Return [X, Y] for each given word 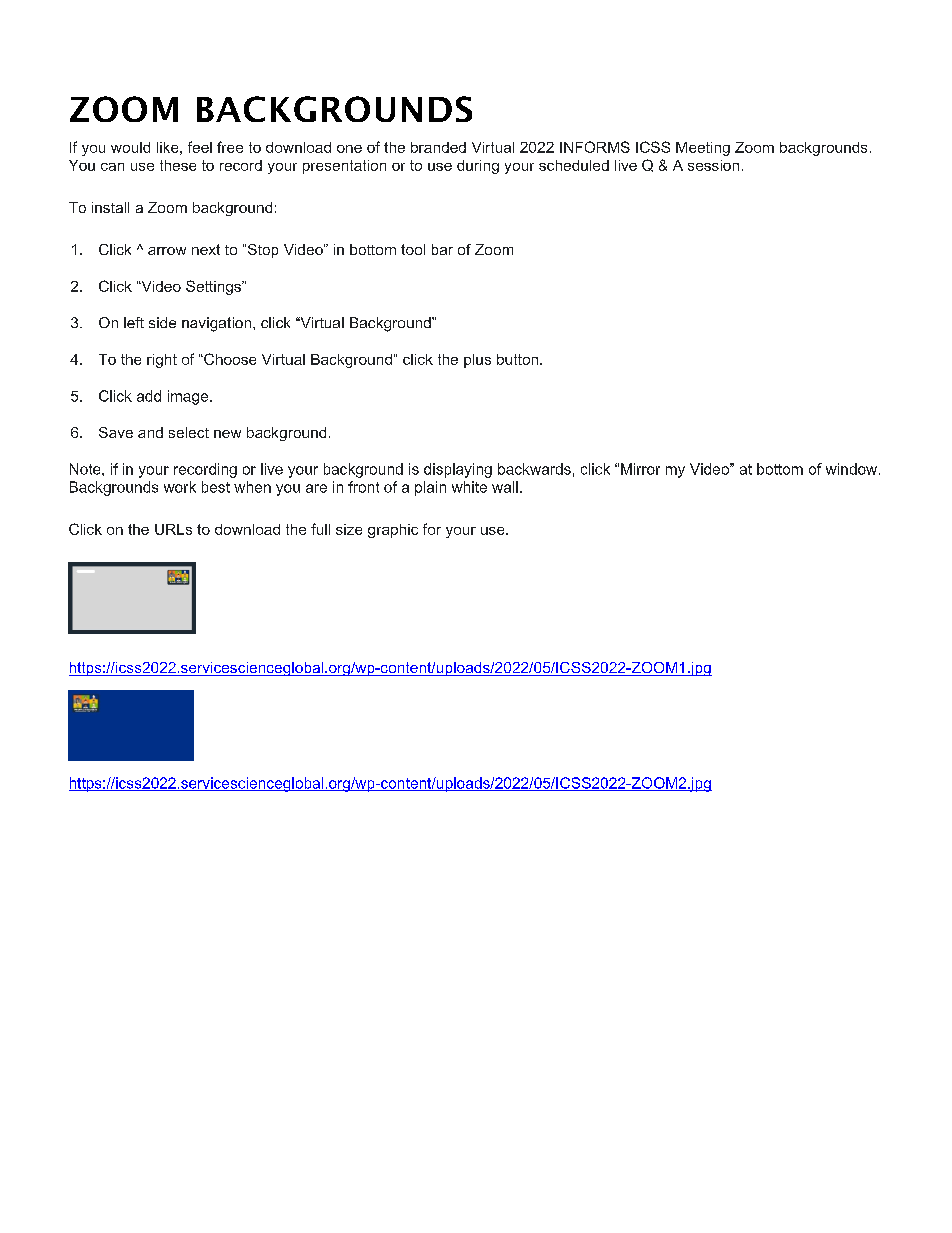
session [713, 165]
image [189, 397]
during [478, 167]
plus [477, 361]
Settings [214, 287]
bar [442, 249]
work [180, 487]
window [853, 469]
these [178, 165]
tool [413, 249]
